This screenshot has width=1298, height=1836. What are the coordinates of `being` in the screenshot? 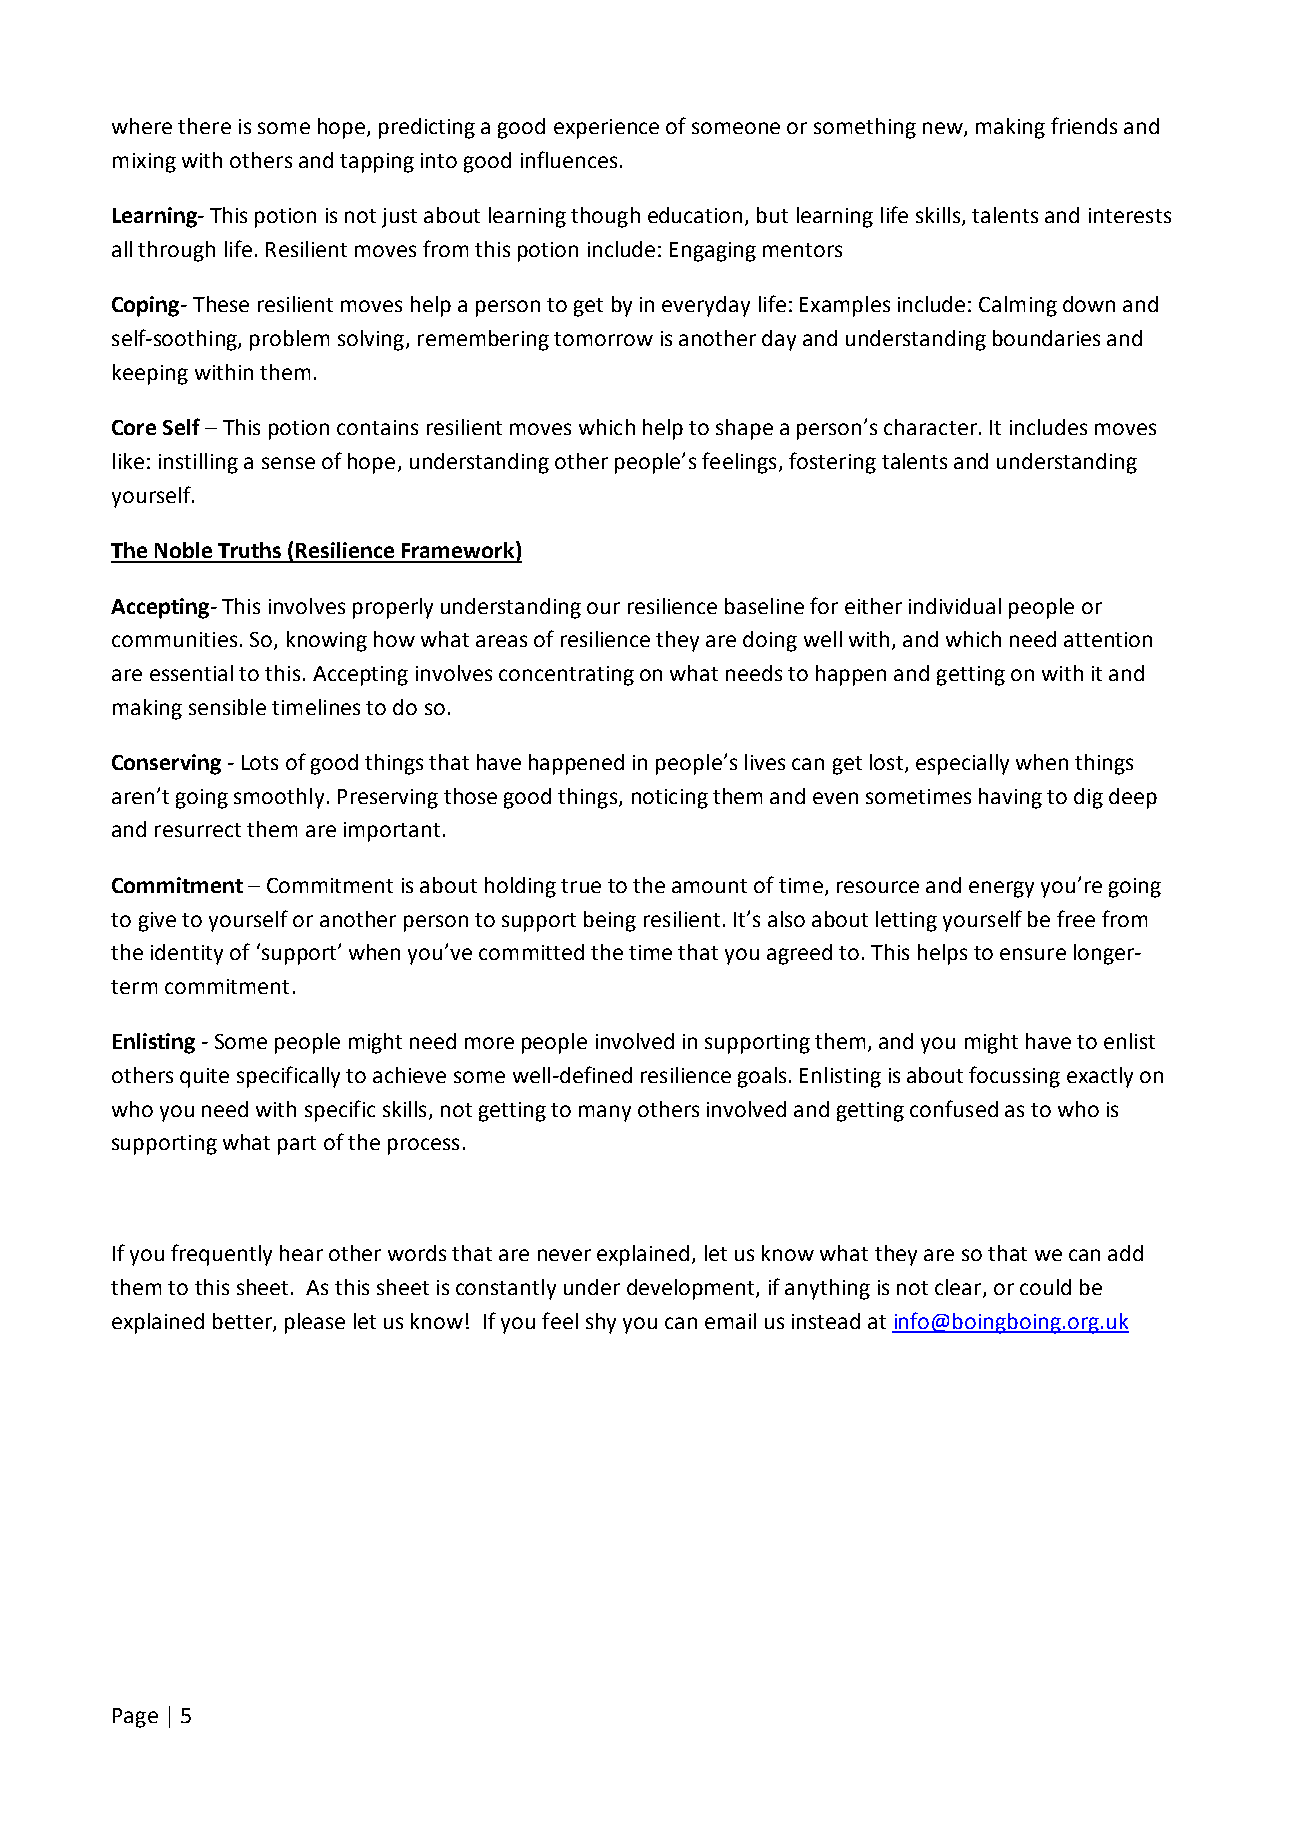 It's located at (610, 921).
